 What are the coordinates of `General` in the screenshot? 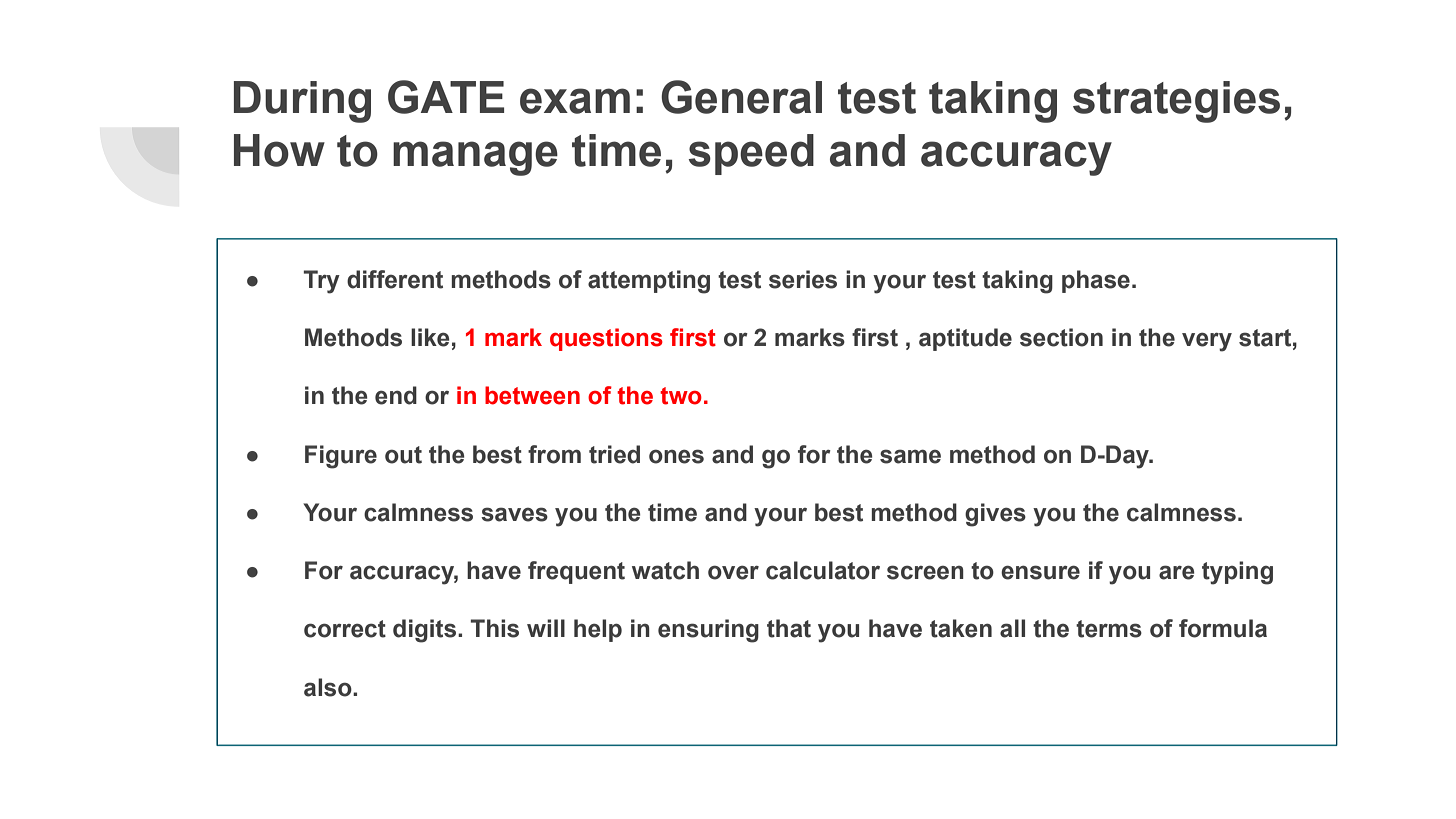 It's located at (741, 97).
